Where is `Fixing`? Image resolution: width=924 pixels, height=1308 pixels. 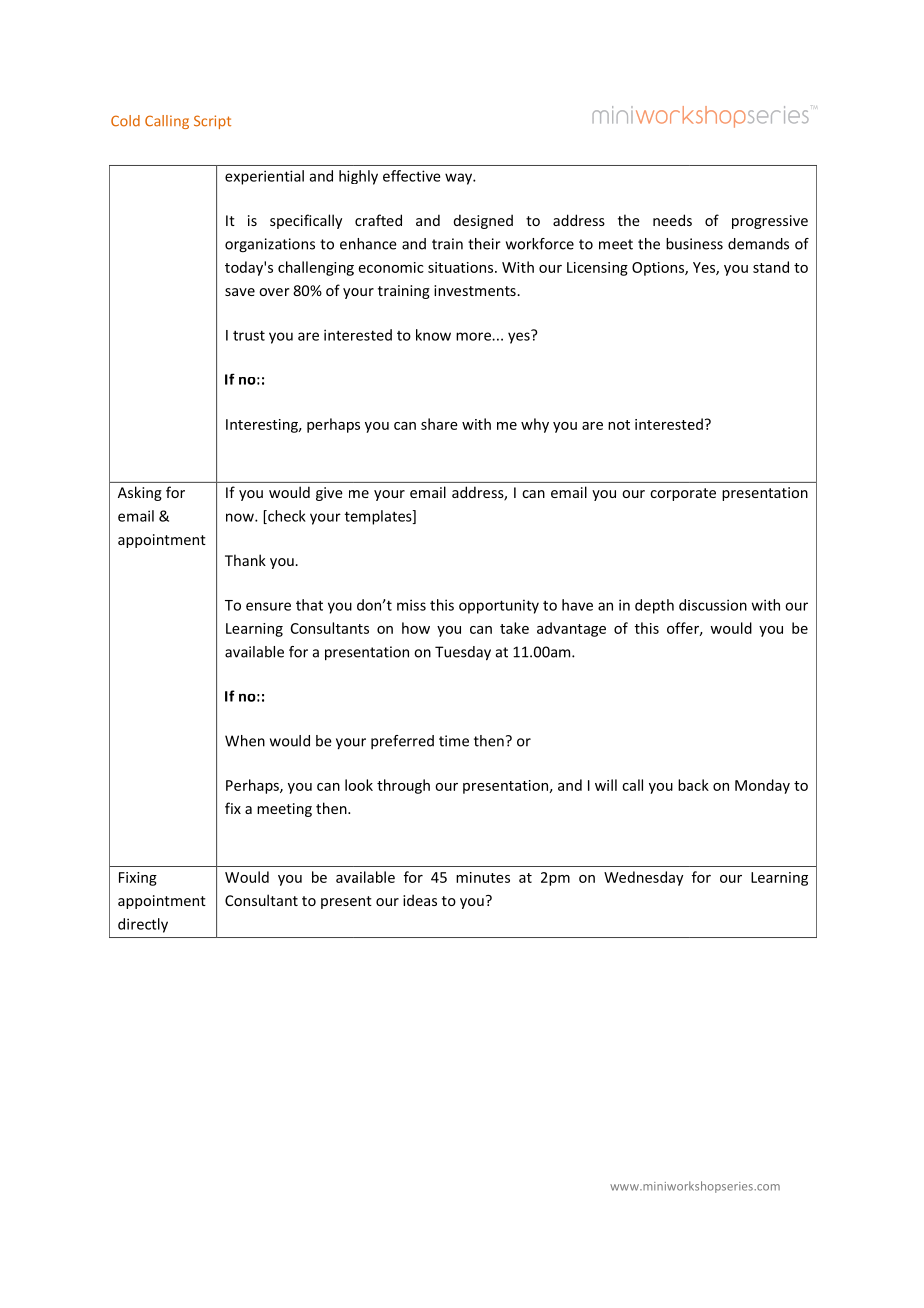 Fixing is located at coordinates (138, 879).
